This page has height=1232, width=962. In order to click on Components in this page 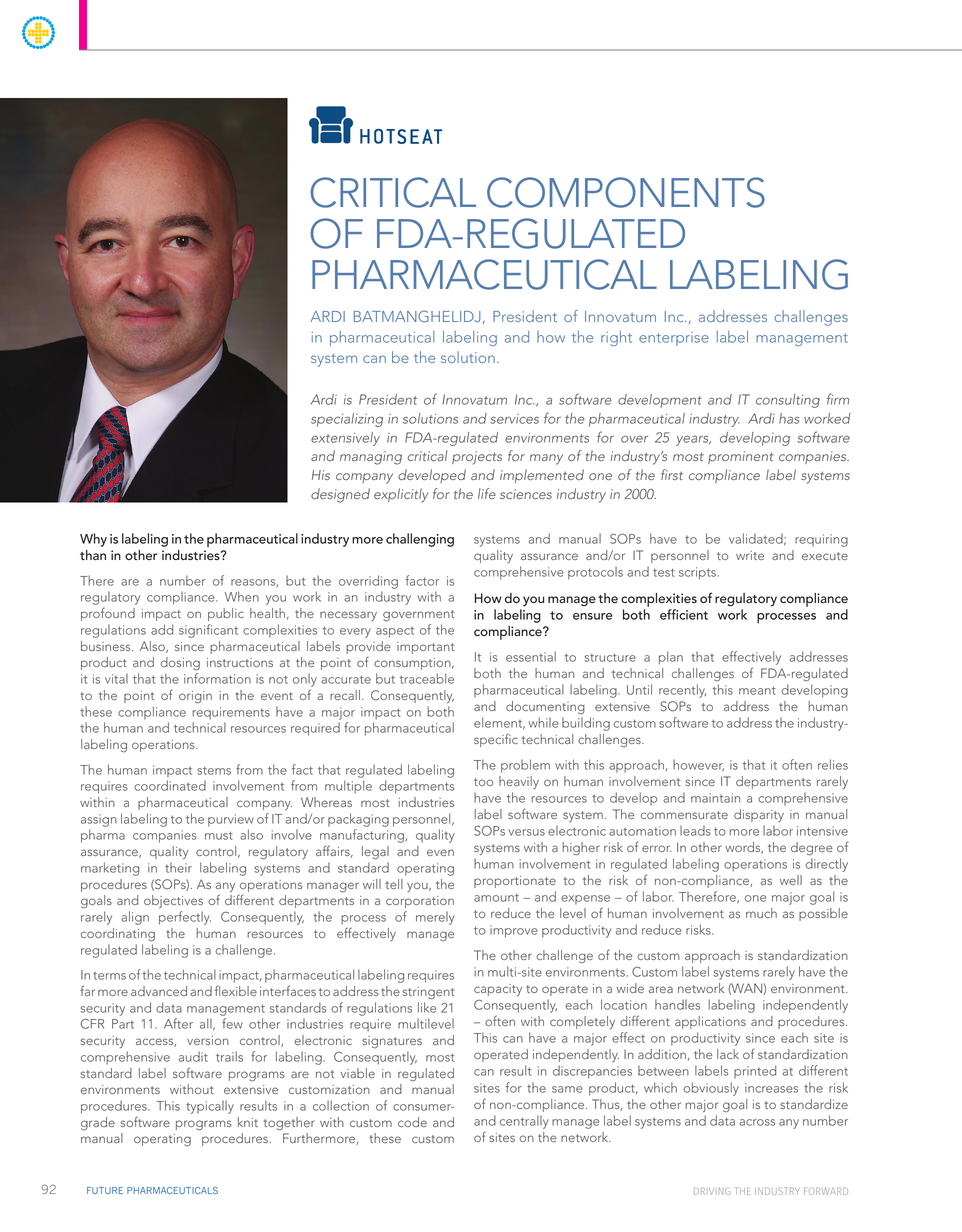, I will do `click(626, 192)`.
